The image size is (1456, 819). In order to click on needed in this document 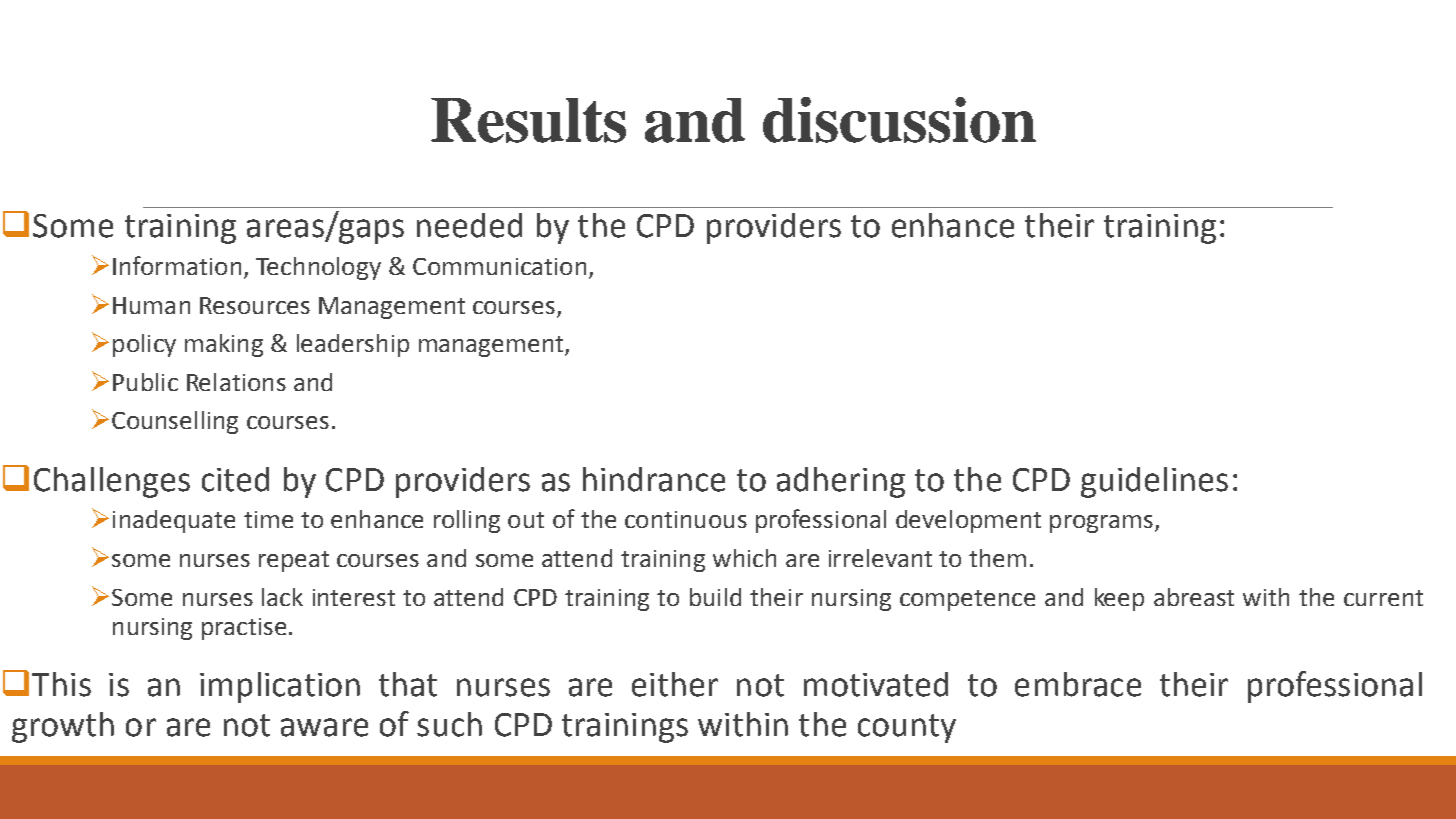, I will do `click(469, 225)`.
